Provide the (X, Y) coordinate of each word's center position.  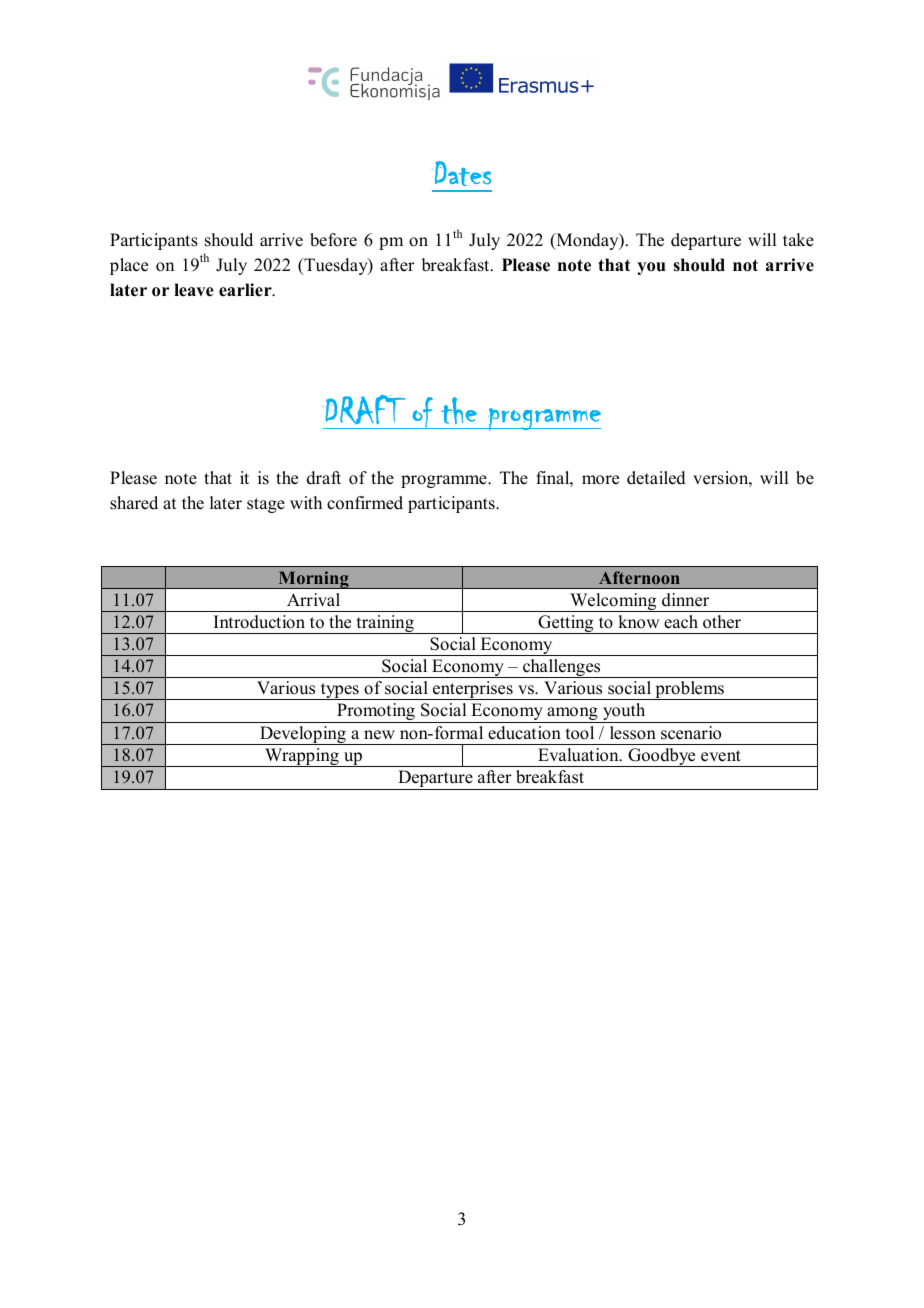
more (600, 480)
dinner (685, 600)
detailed (656, 478)
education (524, 733)
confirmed (365, 503)
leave (194, 290)
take (798, 240)
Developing (303, 735)
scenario (691, 733)
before (333, 240)
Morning (313, 580)
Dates (461, 173)
